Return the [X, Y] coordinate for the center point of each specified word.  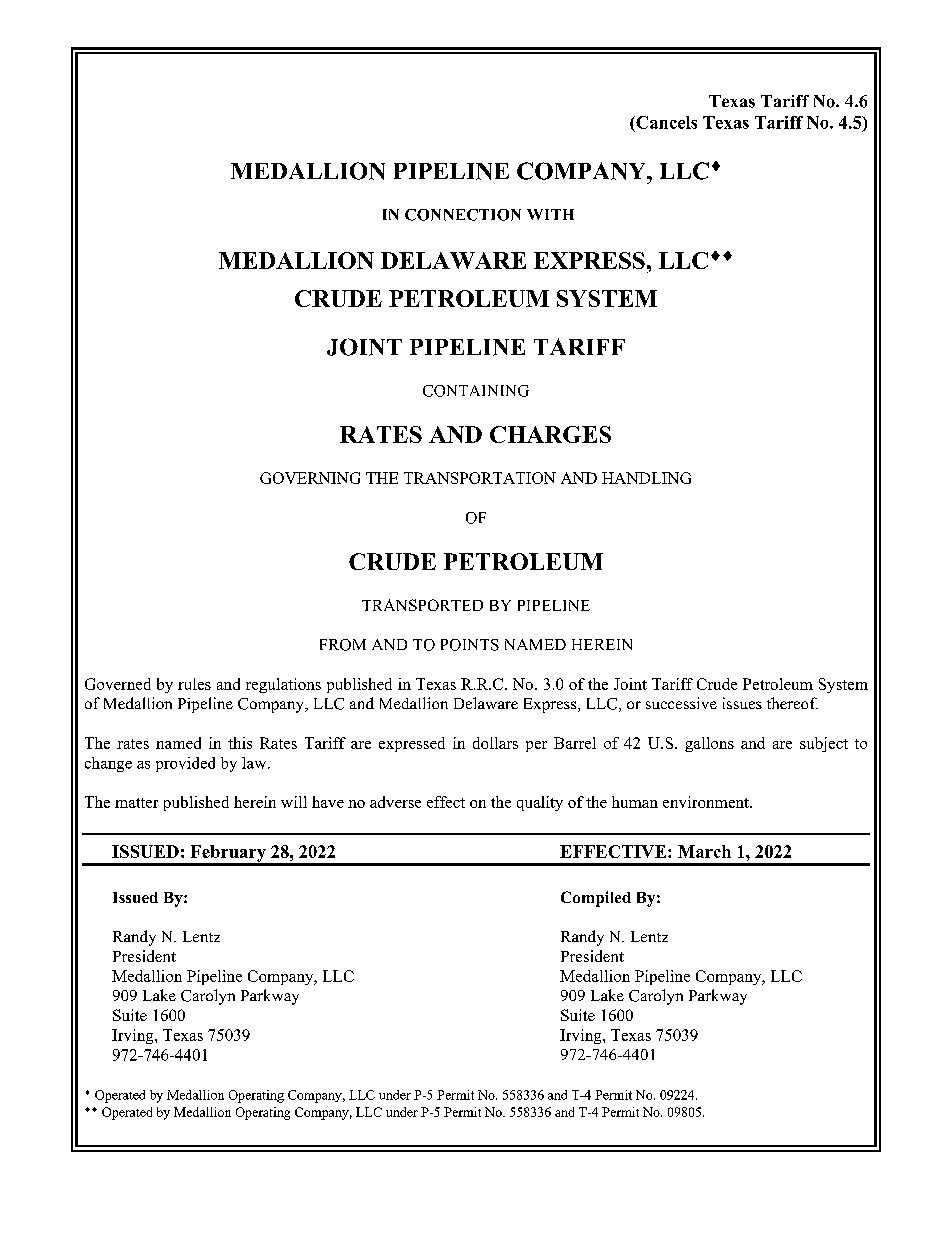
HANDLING [646, 478]
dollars [495, 743]
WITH [550, 214]
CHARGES [550, 434]
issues [742, 703]
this [240, 743]
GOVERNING [310, 478]
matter [136, 803]
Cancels [665, 122]
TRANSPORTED [422, 605]
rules [194, 684]
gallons [709, 744]
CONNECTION [463, 215]
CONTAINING [476, 391]
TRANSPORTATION [480, 478]
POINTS [470, 645]
